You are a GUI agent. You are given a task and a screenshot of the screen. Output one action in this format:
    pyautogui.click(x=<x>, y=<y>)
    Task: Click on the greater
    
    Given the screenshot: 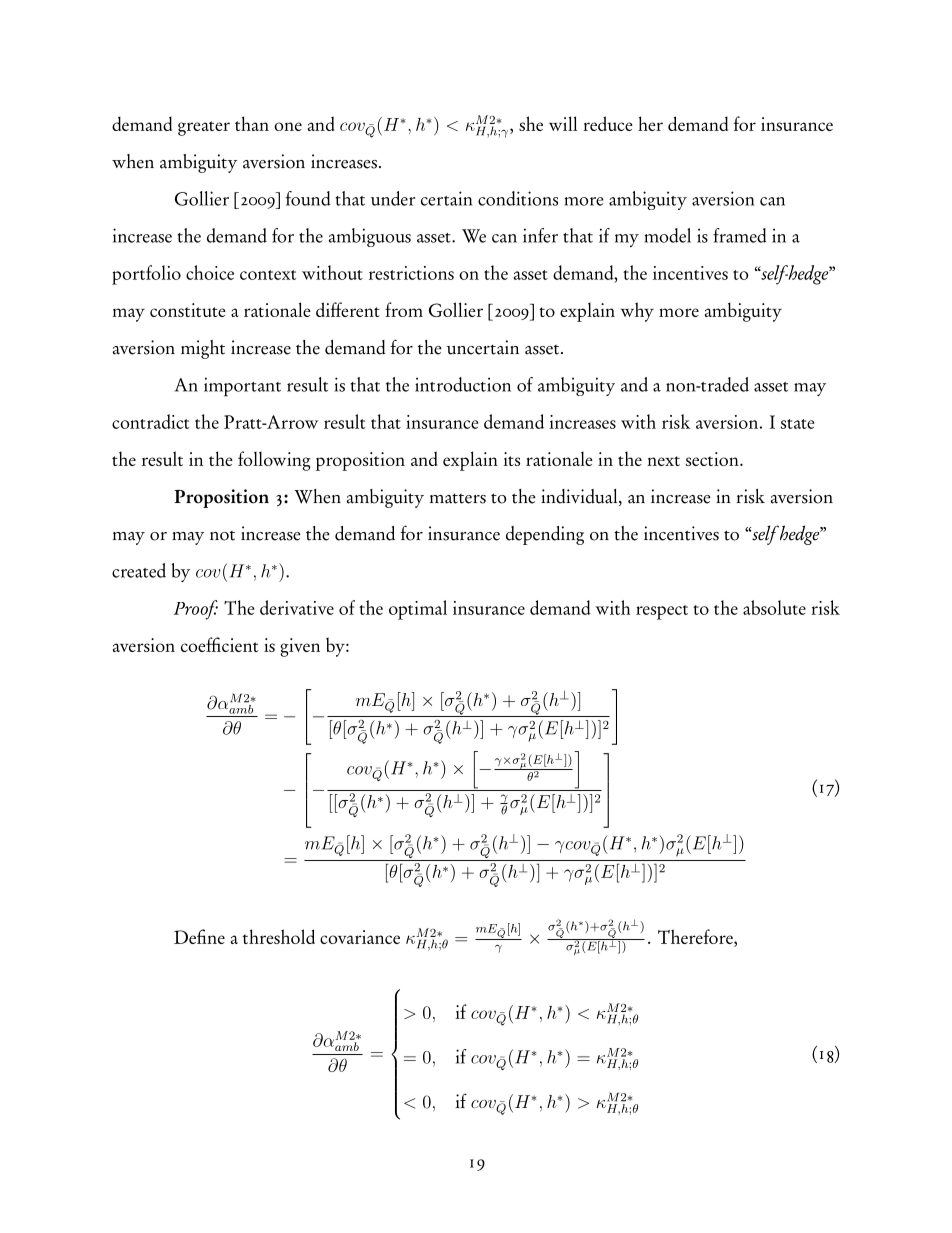 What is the action you would take?
    pyautogui.click(x=204, y=128)
